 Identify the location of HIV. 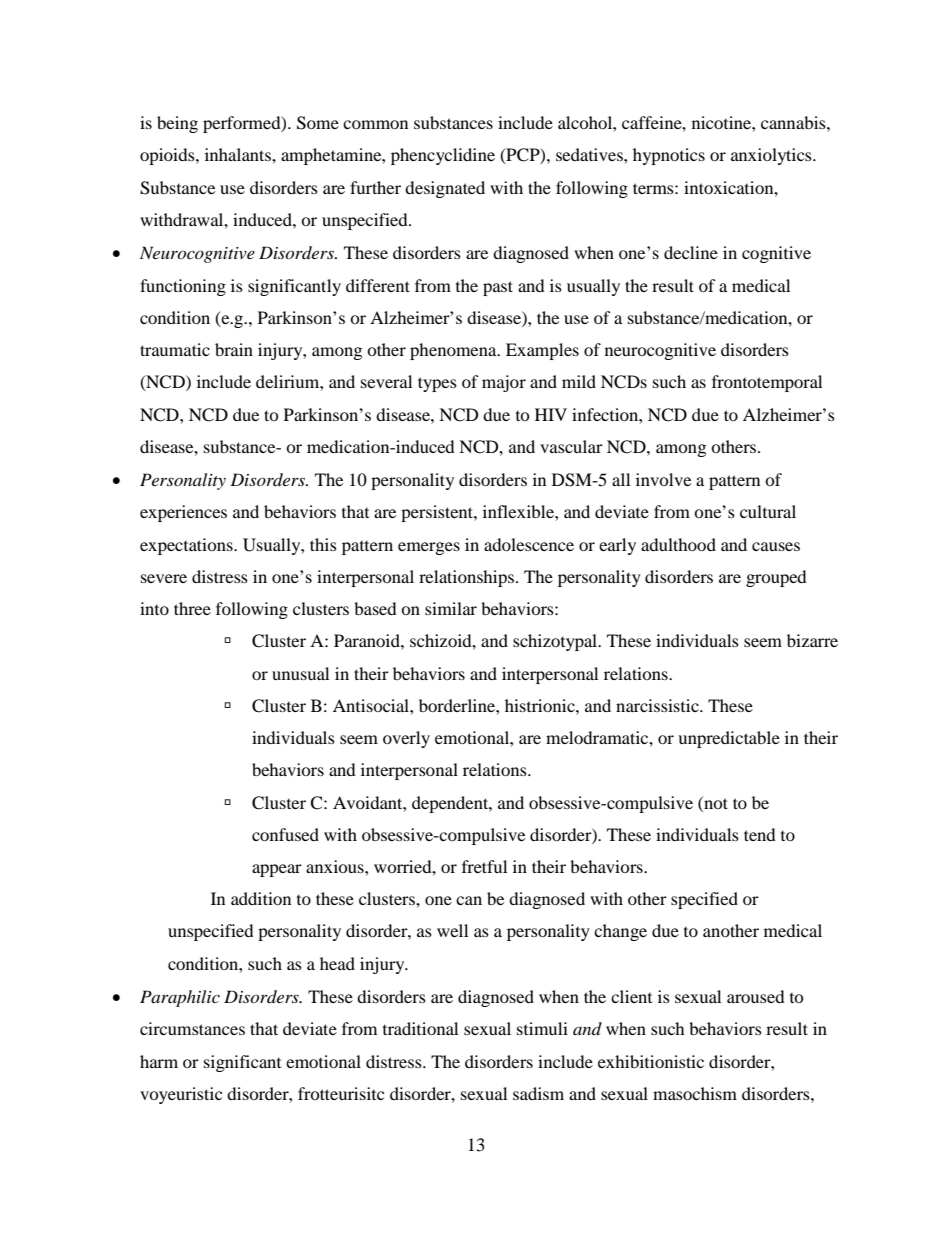
(551, 414).
